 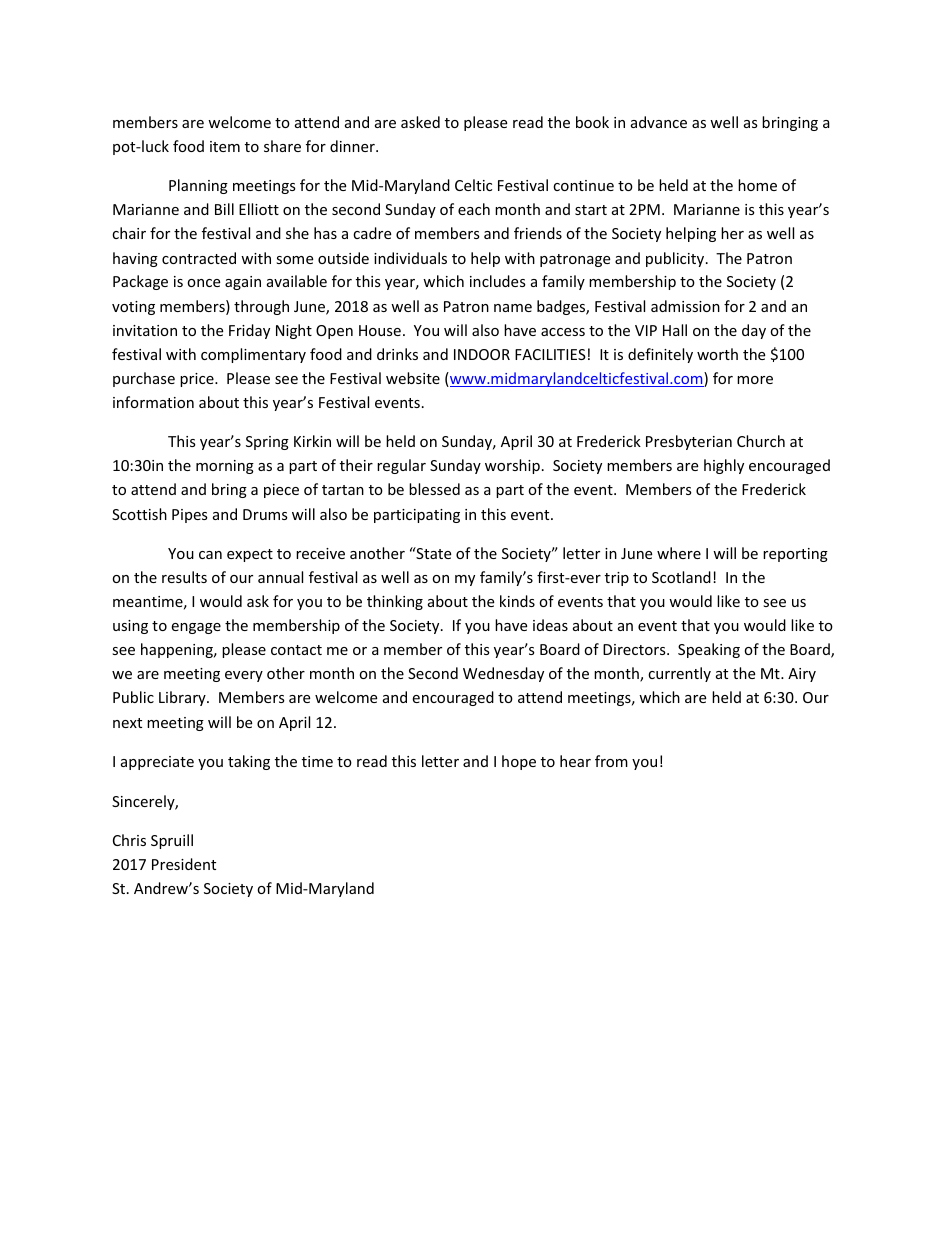 What do you see at coordinates (184, 864) in the screenshot?
I see `President` at bounding box center [184, 864].
